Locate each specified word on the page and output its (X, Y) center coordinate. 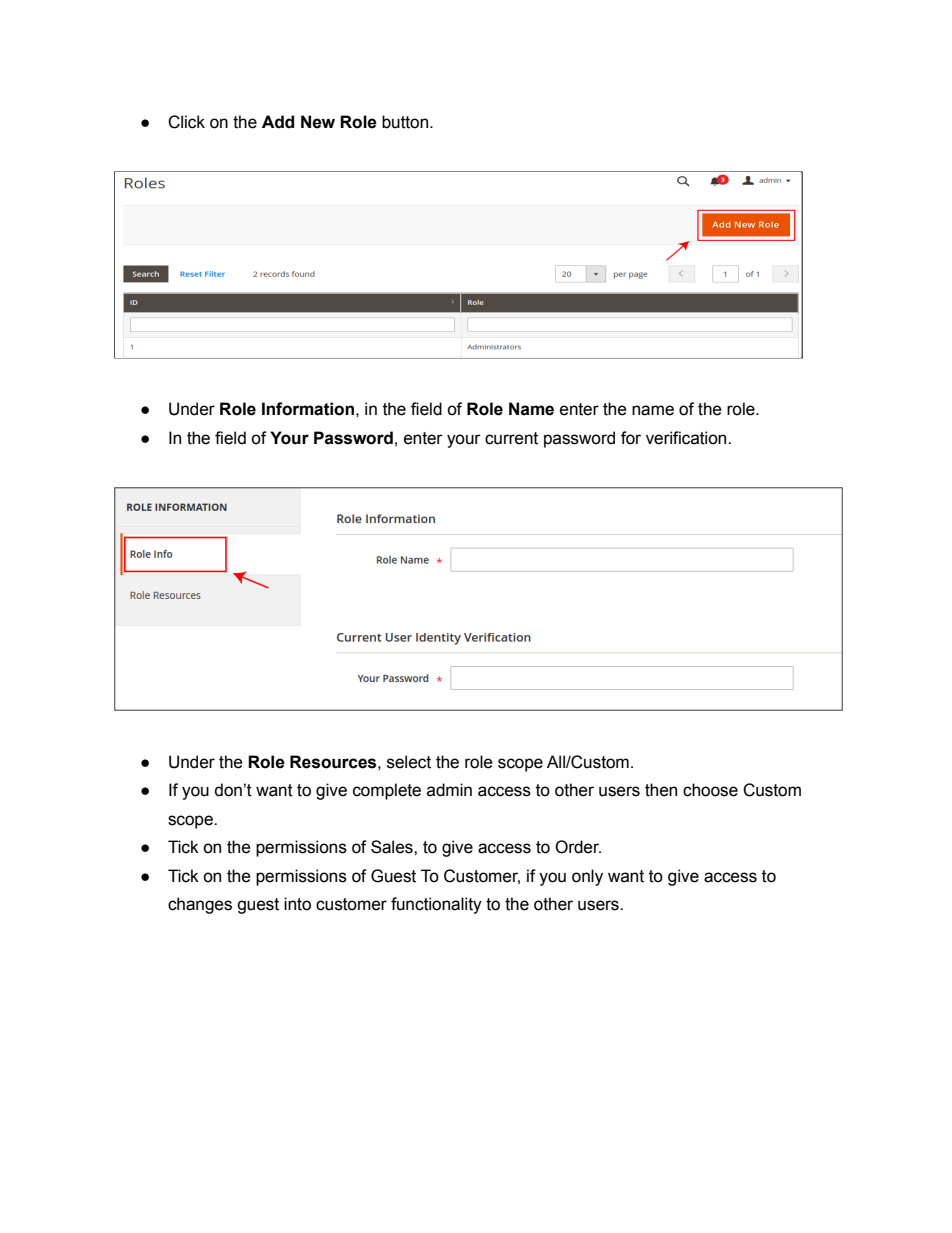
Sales (393, 847)
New (318, 122)
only (587, 877)
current (511, 438)
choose (710, 790)
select (409, 762)
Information (308, 409)
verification (687, 438)
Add (278, 122)
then (661, 790)
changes (200, 905)
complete (387, 791)
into (297, 904)
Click (186, 122)
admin (449, 790)
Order (578, 847)
